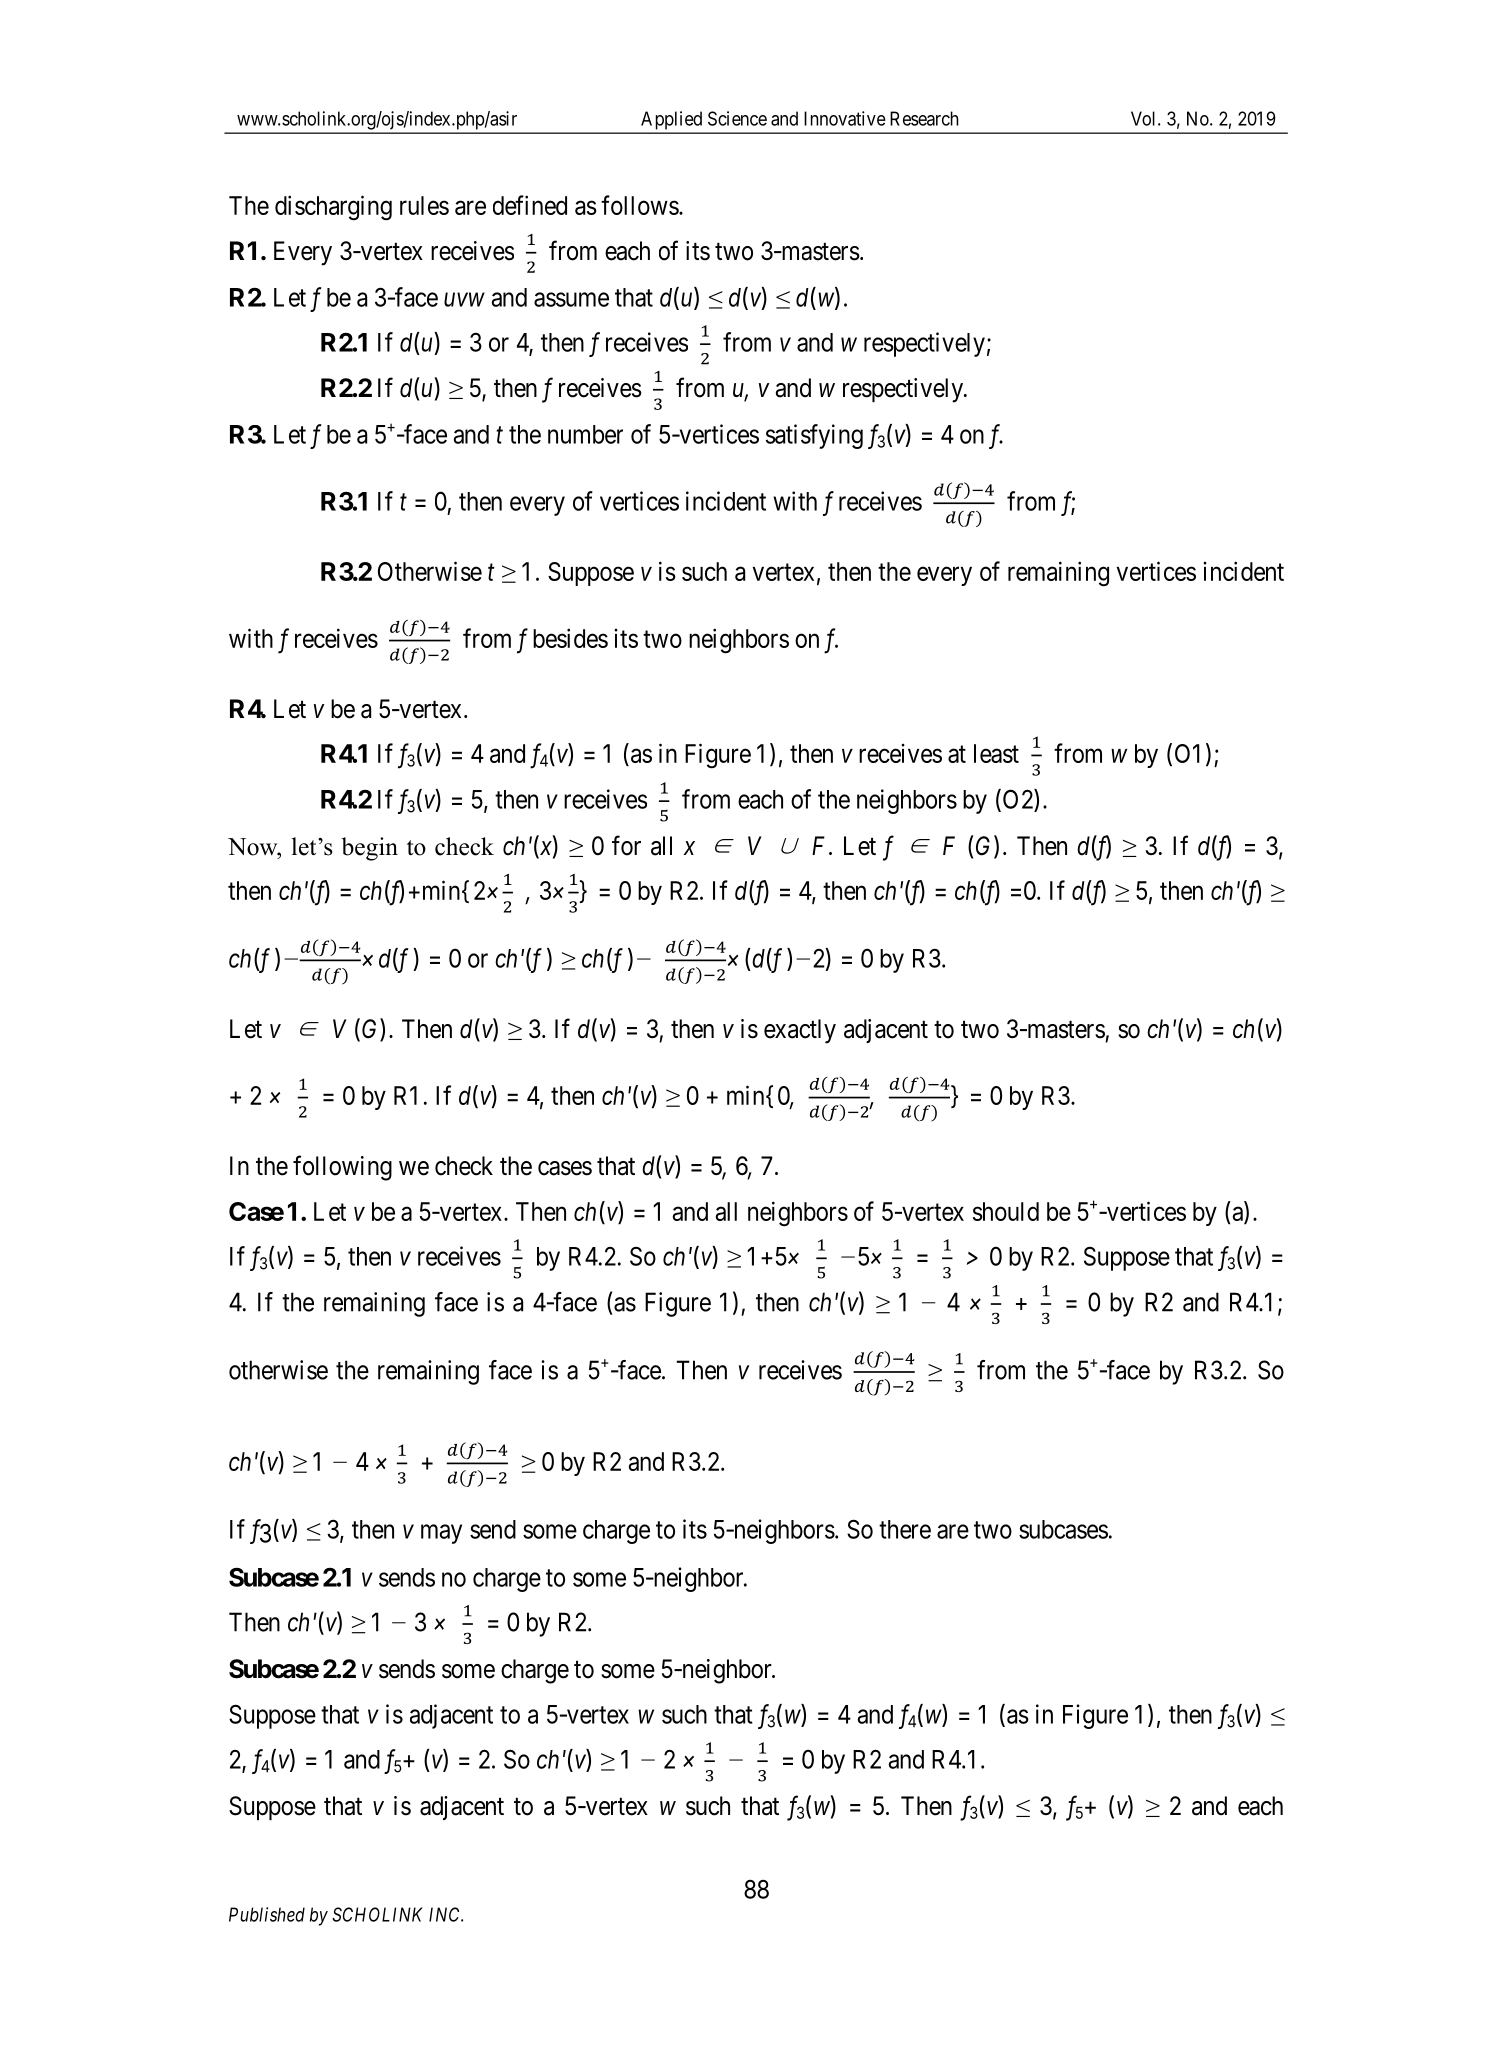 The height and width of the image is (2052, 1512). Describe the element at coordinates (626, 845) in the image. I see `for` at that location.
